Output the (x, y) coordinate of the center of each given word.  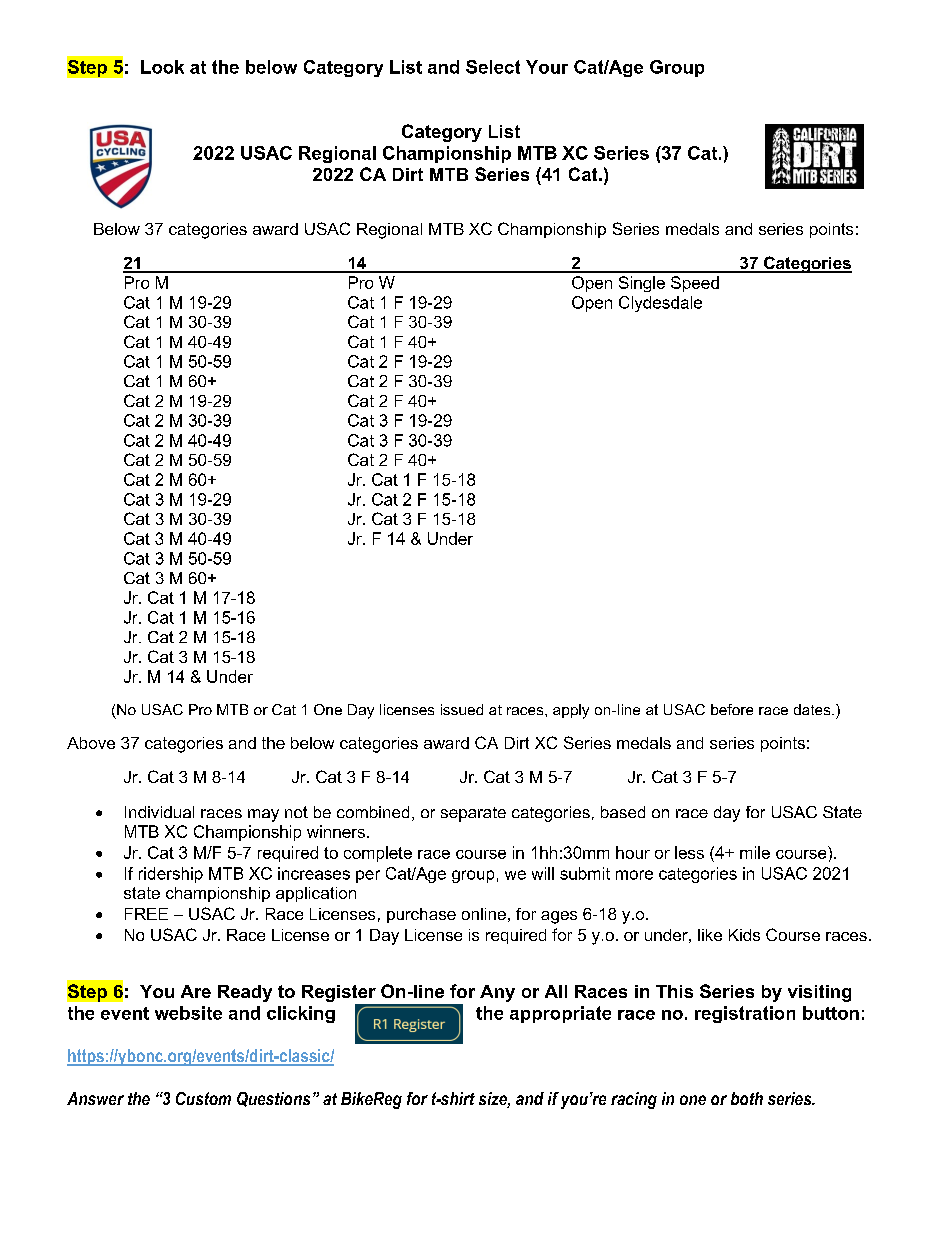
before (732, 709)
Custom (203, 1098)
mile (755, 852)
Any (497, 993)
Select (493, 67)
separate (473, 814)
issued (462, 709)
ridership (171, 875)
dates (813, 709)
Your (547, 67)
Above (91, 743)
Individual (159, 812)
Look (162, 67)
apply (571, 711)
